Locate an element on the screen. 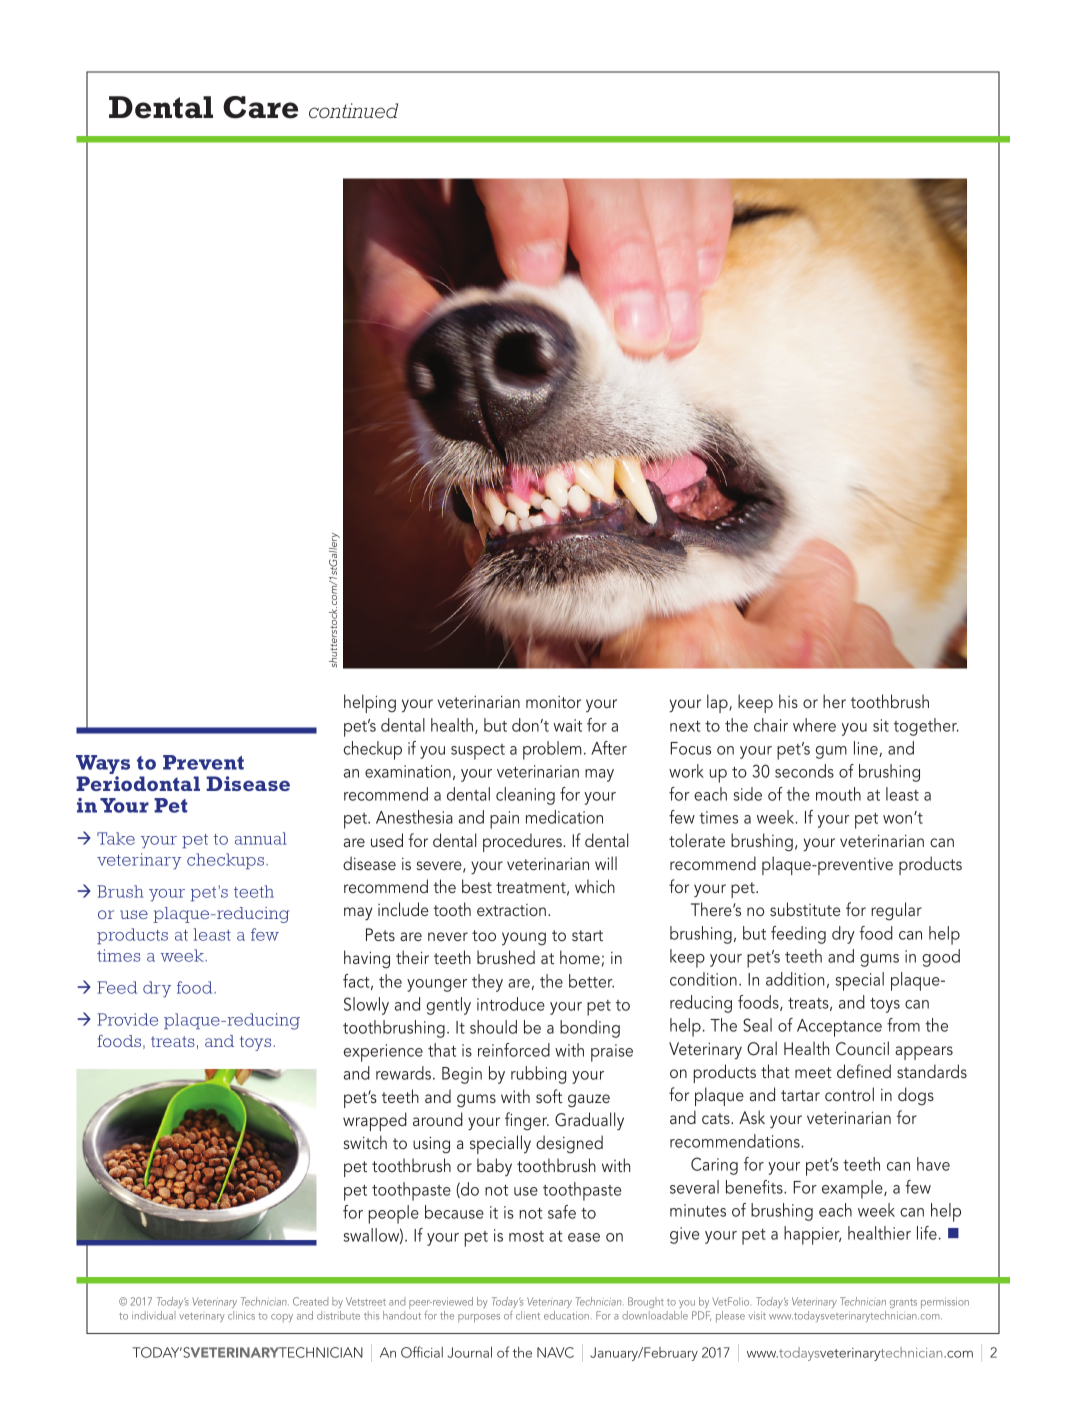 The height and width of the screenshot is (1408, 1088). where is located at coordinates (814, 725).
